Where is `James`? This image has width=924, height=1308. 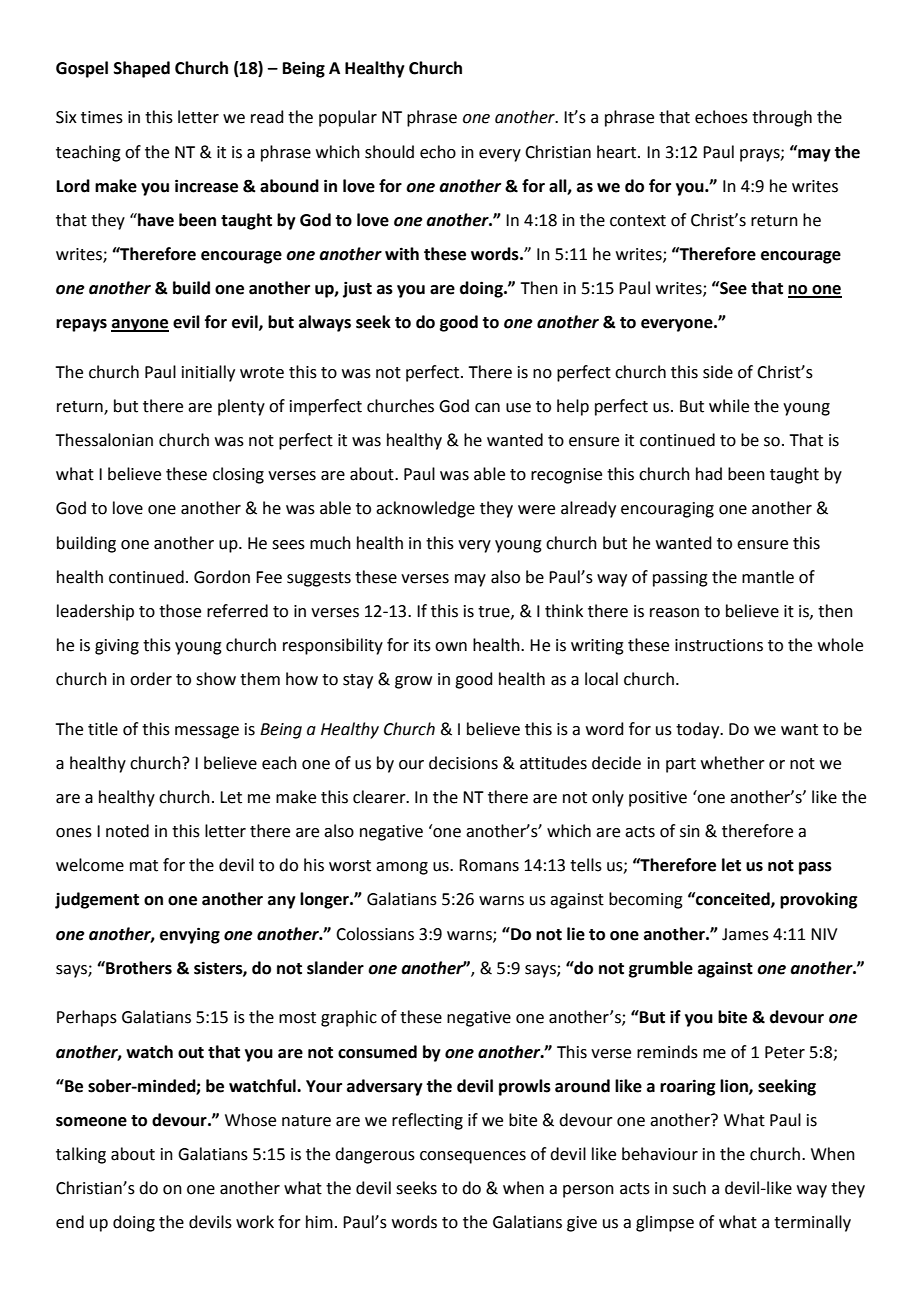 James is located at coordinates (745, 934).
